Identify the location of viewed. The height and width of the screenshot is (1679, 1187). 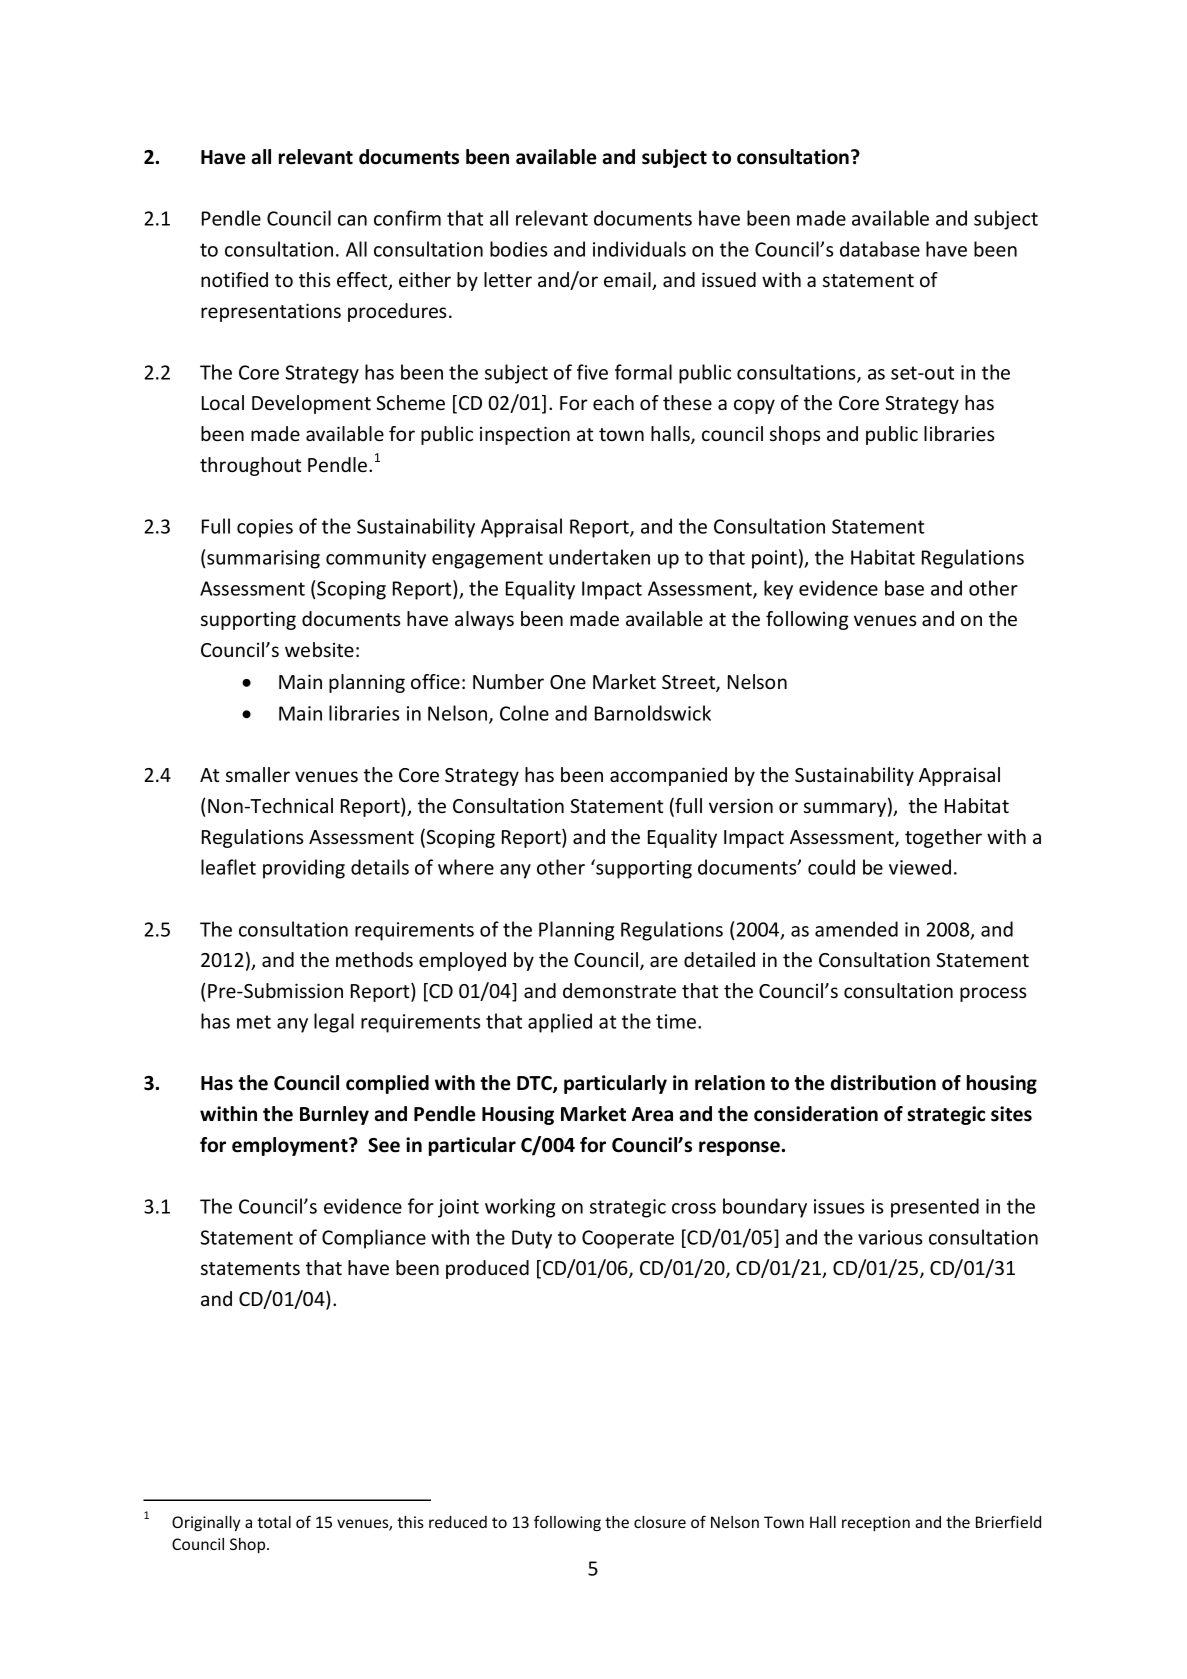
(920, 867).
